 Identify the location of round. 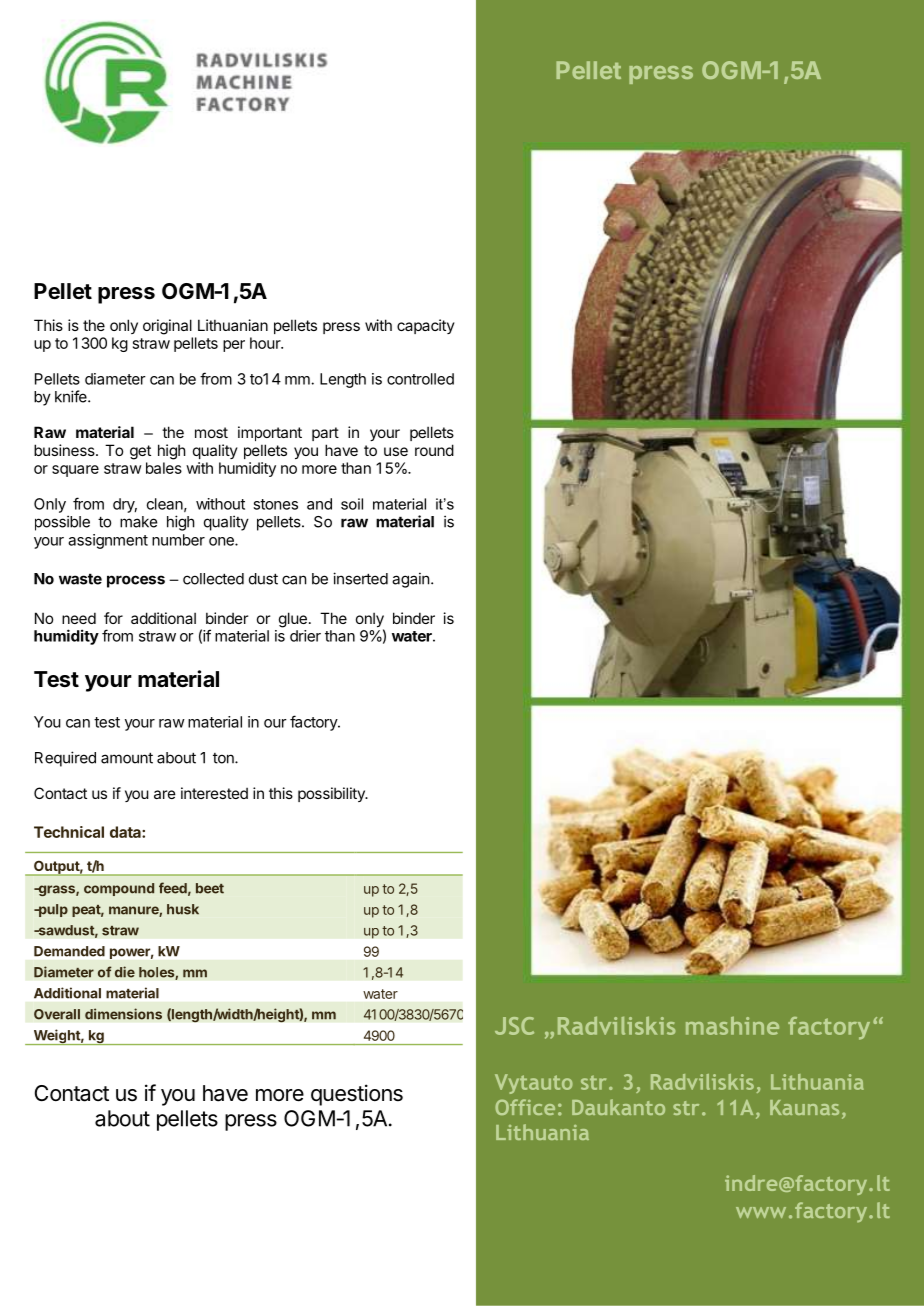
(434, 450).
